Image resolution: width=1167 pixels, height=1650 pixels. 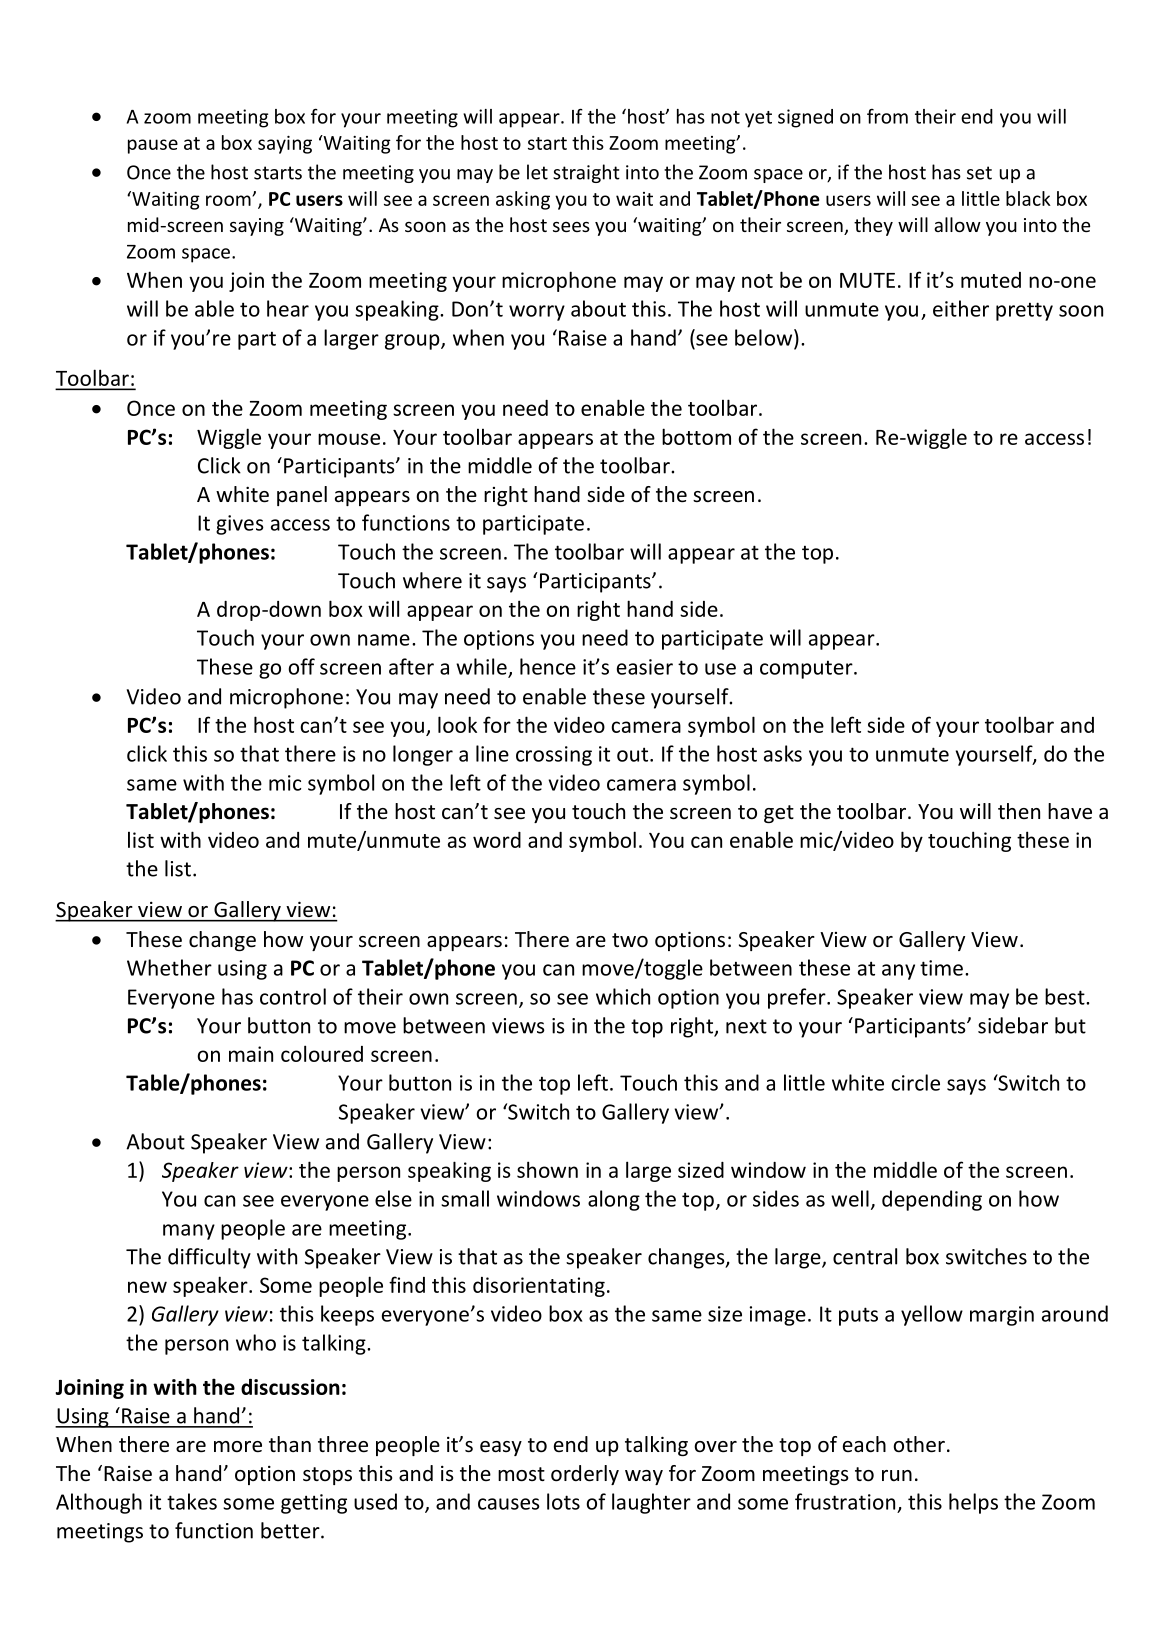 I want to click on then, so click(x=1019, y=811).
